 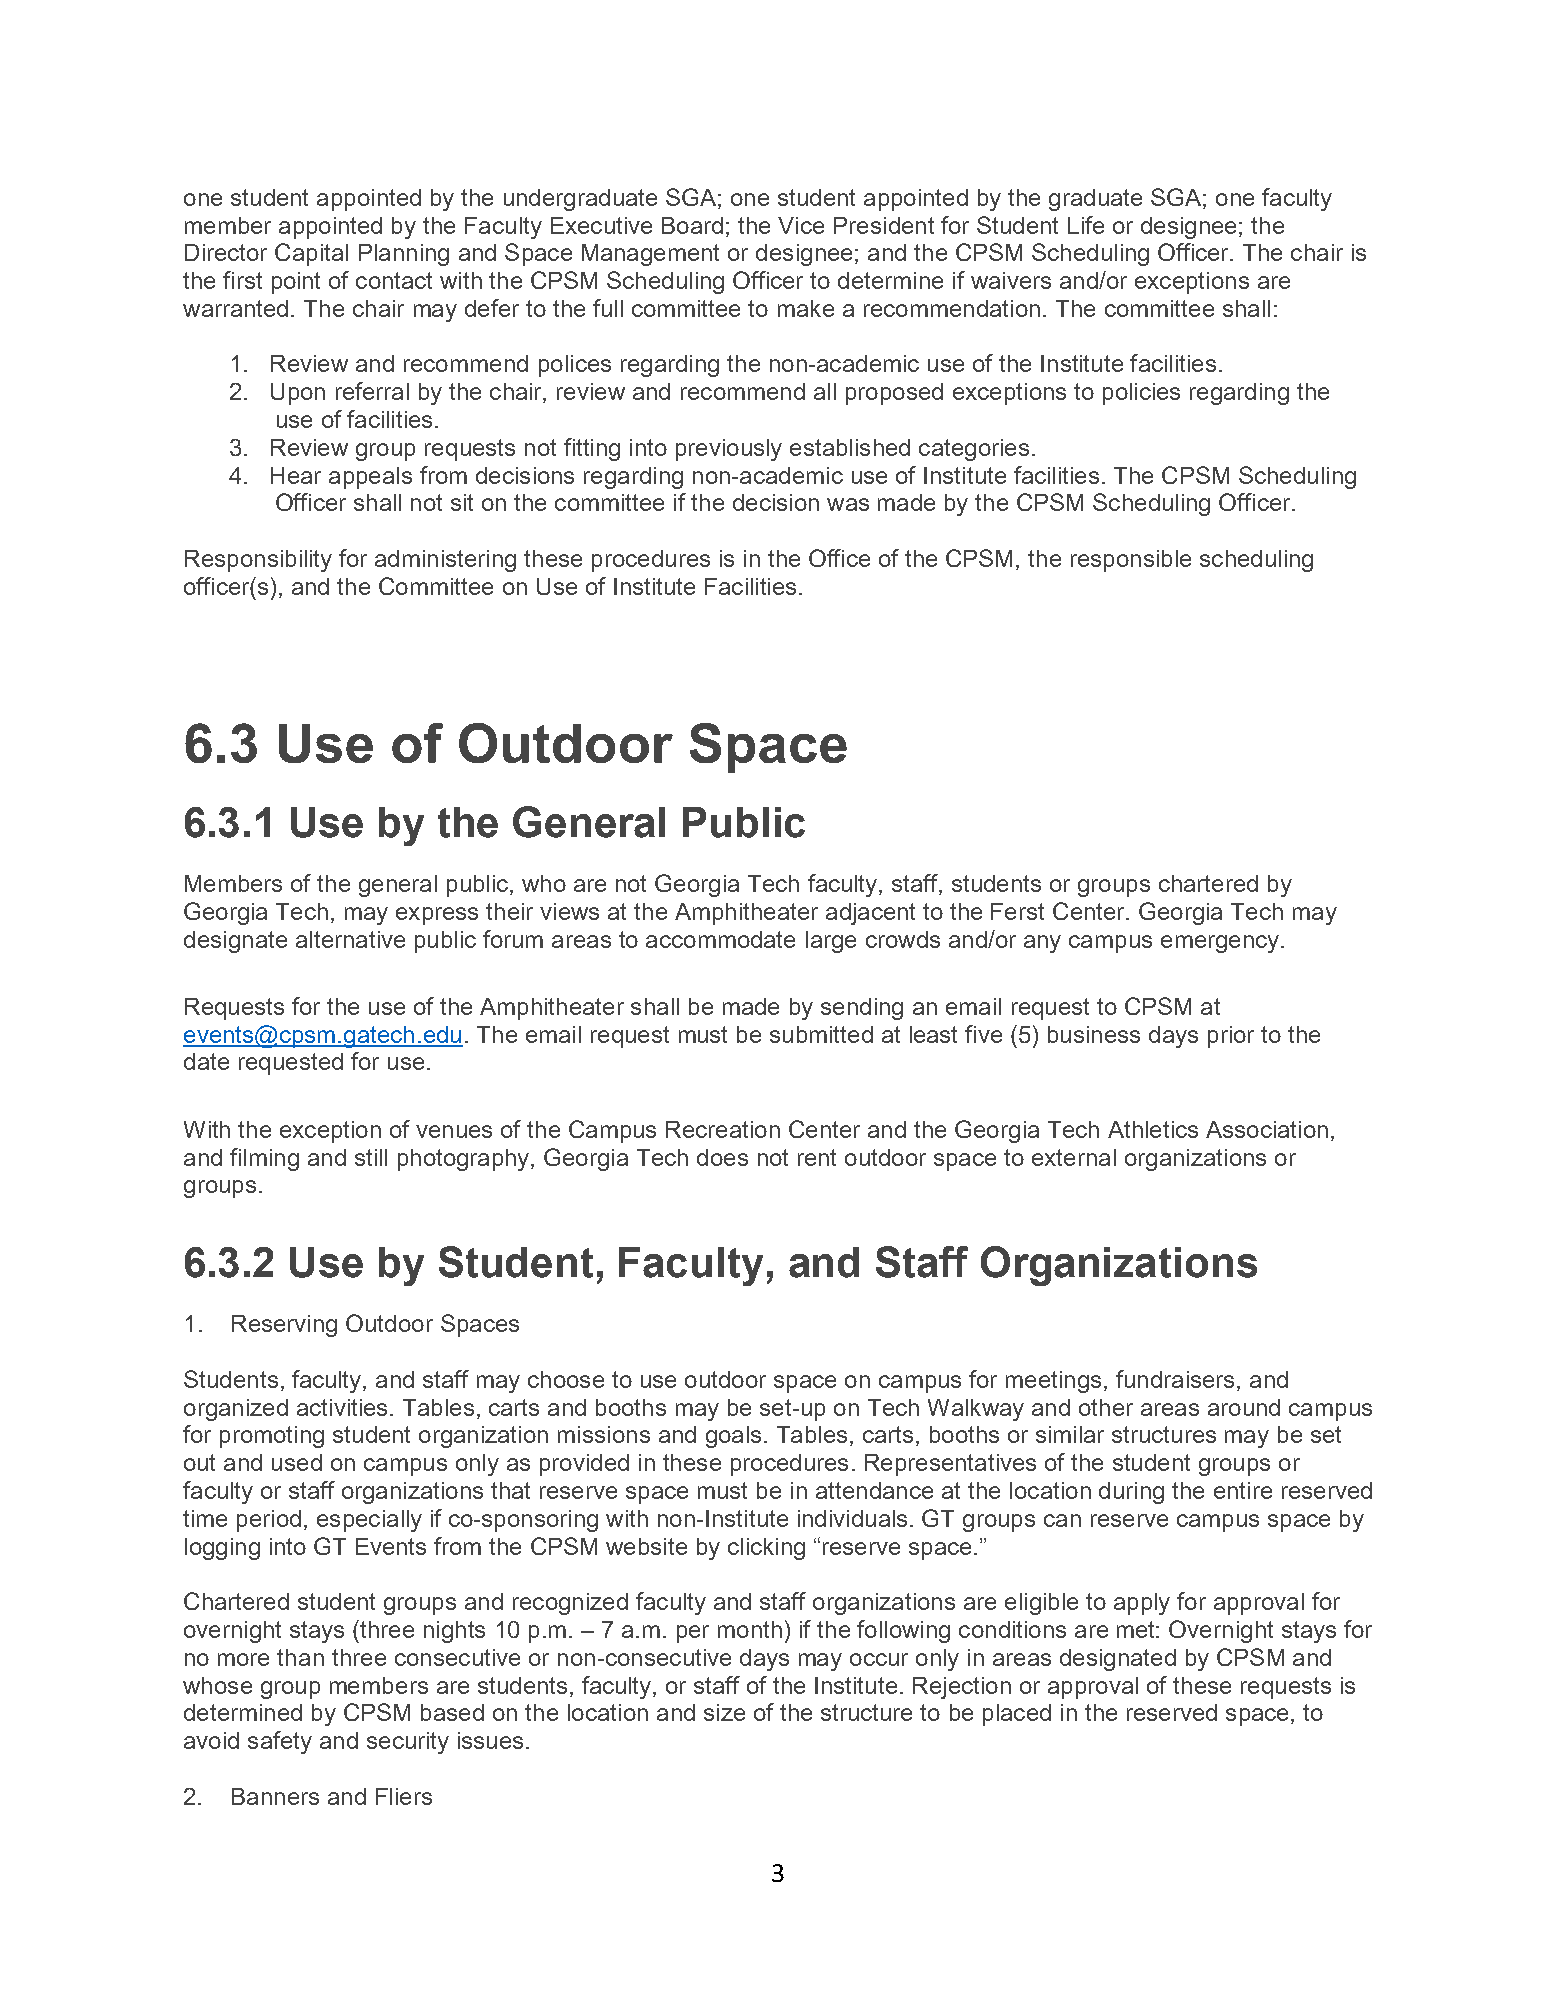 What do you see at coordinates (311, 254) in the page?
I see `Capital` at bounding box center [311, 254].
